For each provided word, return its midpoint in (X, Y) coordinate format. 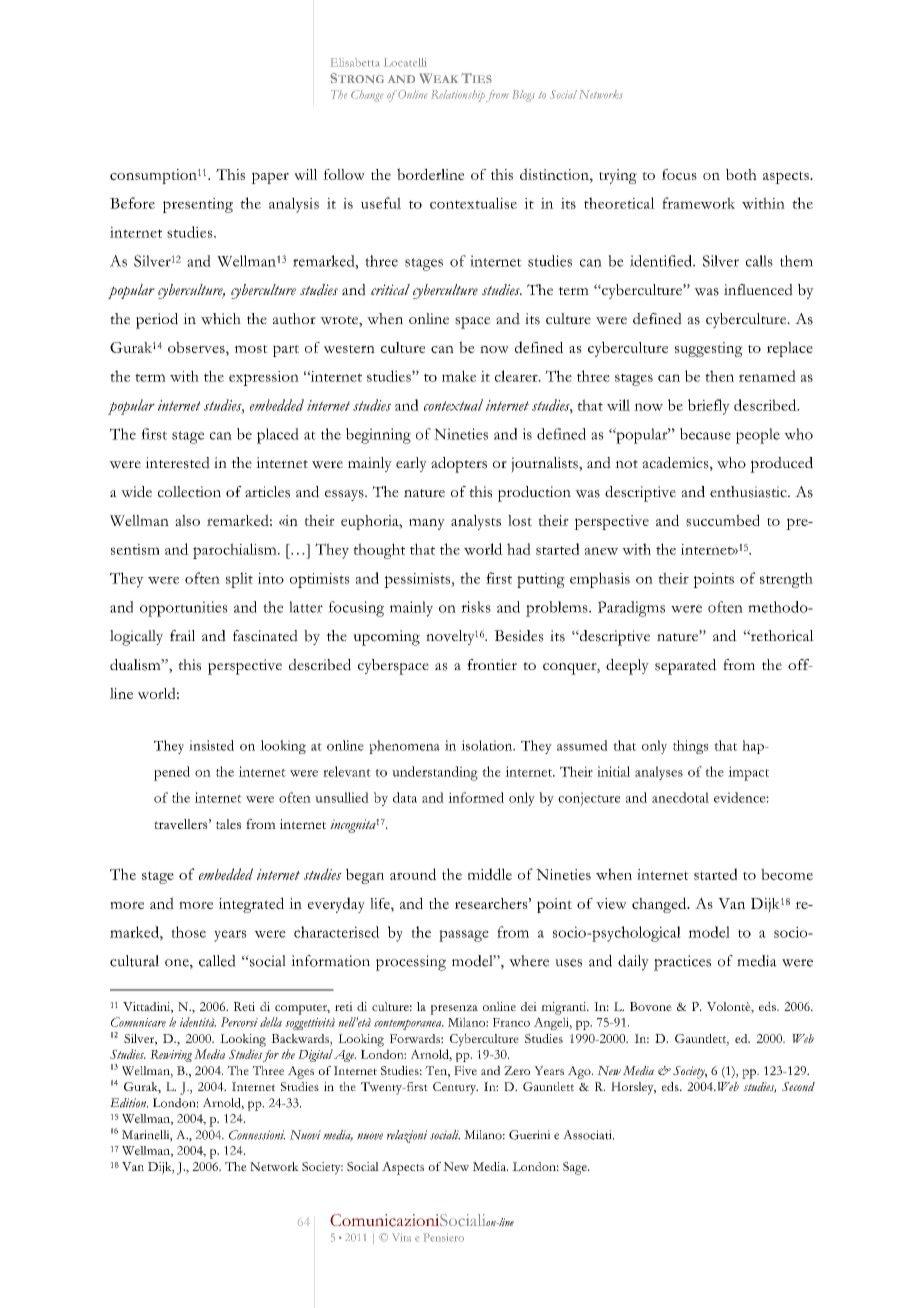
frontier (492, 664)
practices (682, 963)
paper (270, 178)
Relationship (458, 96)
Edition (129, 1103)
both (741, 174)
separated (686, 667)
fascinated (265, 636)
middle (490, 874)
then (719, 376)
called (217, 961)
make (459, 376)
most (251, 349)
